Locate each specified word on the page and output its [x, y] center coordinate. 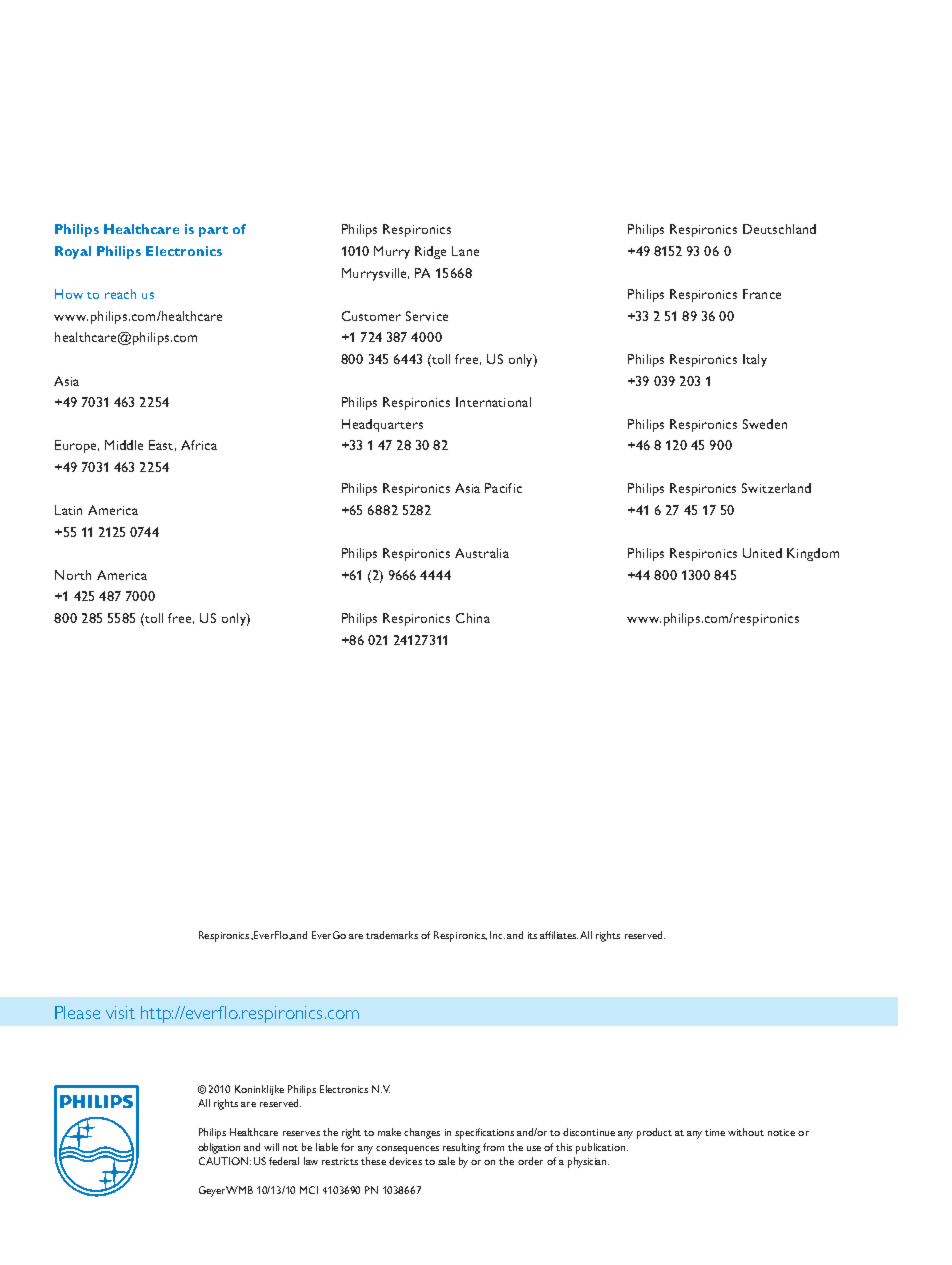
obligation [219, 1148]
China [473, 618]
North [73, 575]
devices [405, 1161]
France [762, 294]
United [762, 553]
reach [120, 294]
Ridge [430, 252]
